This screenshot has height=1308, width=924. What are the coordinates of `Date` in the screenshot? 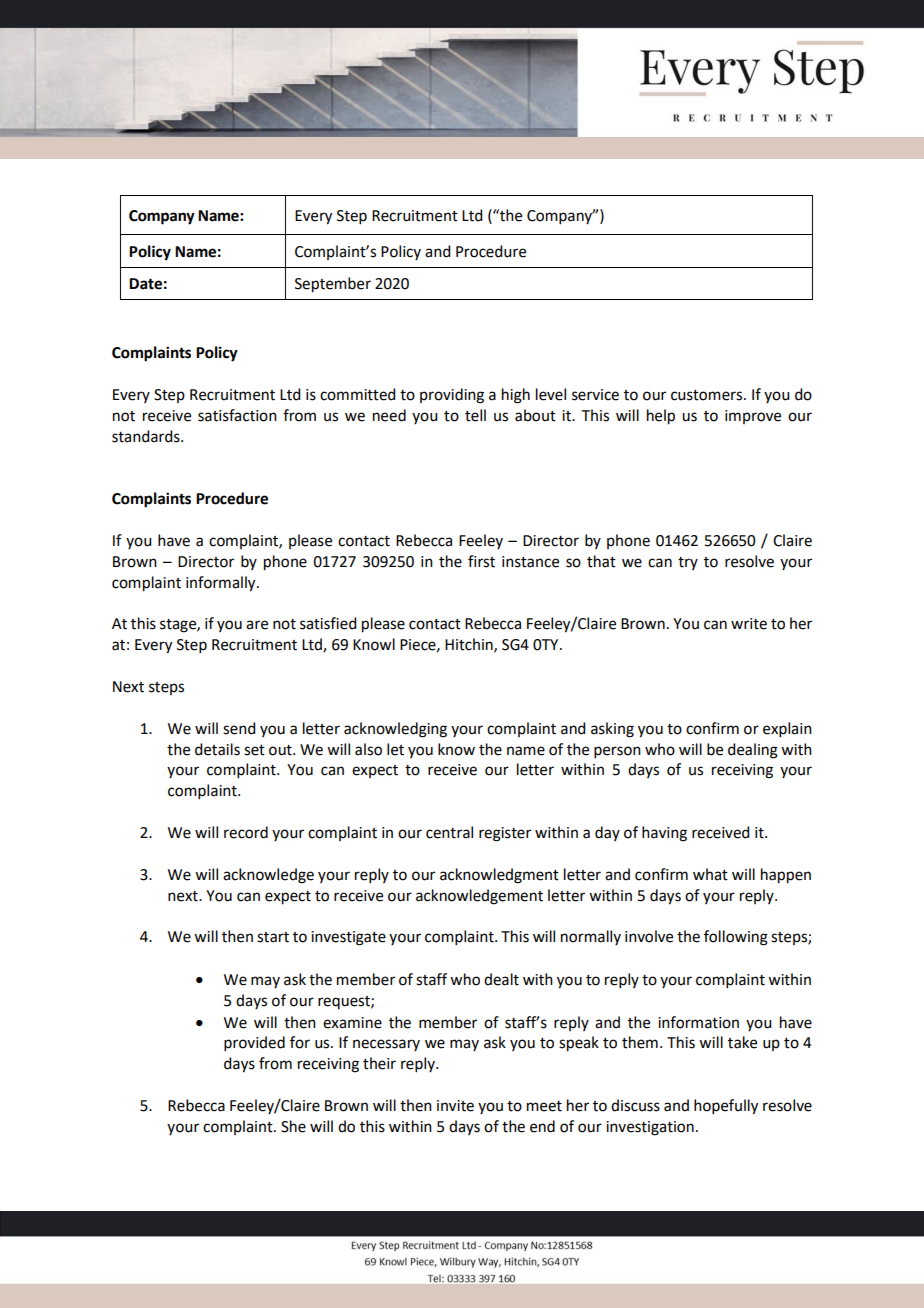 It's located at (145, 284).
